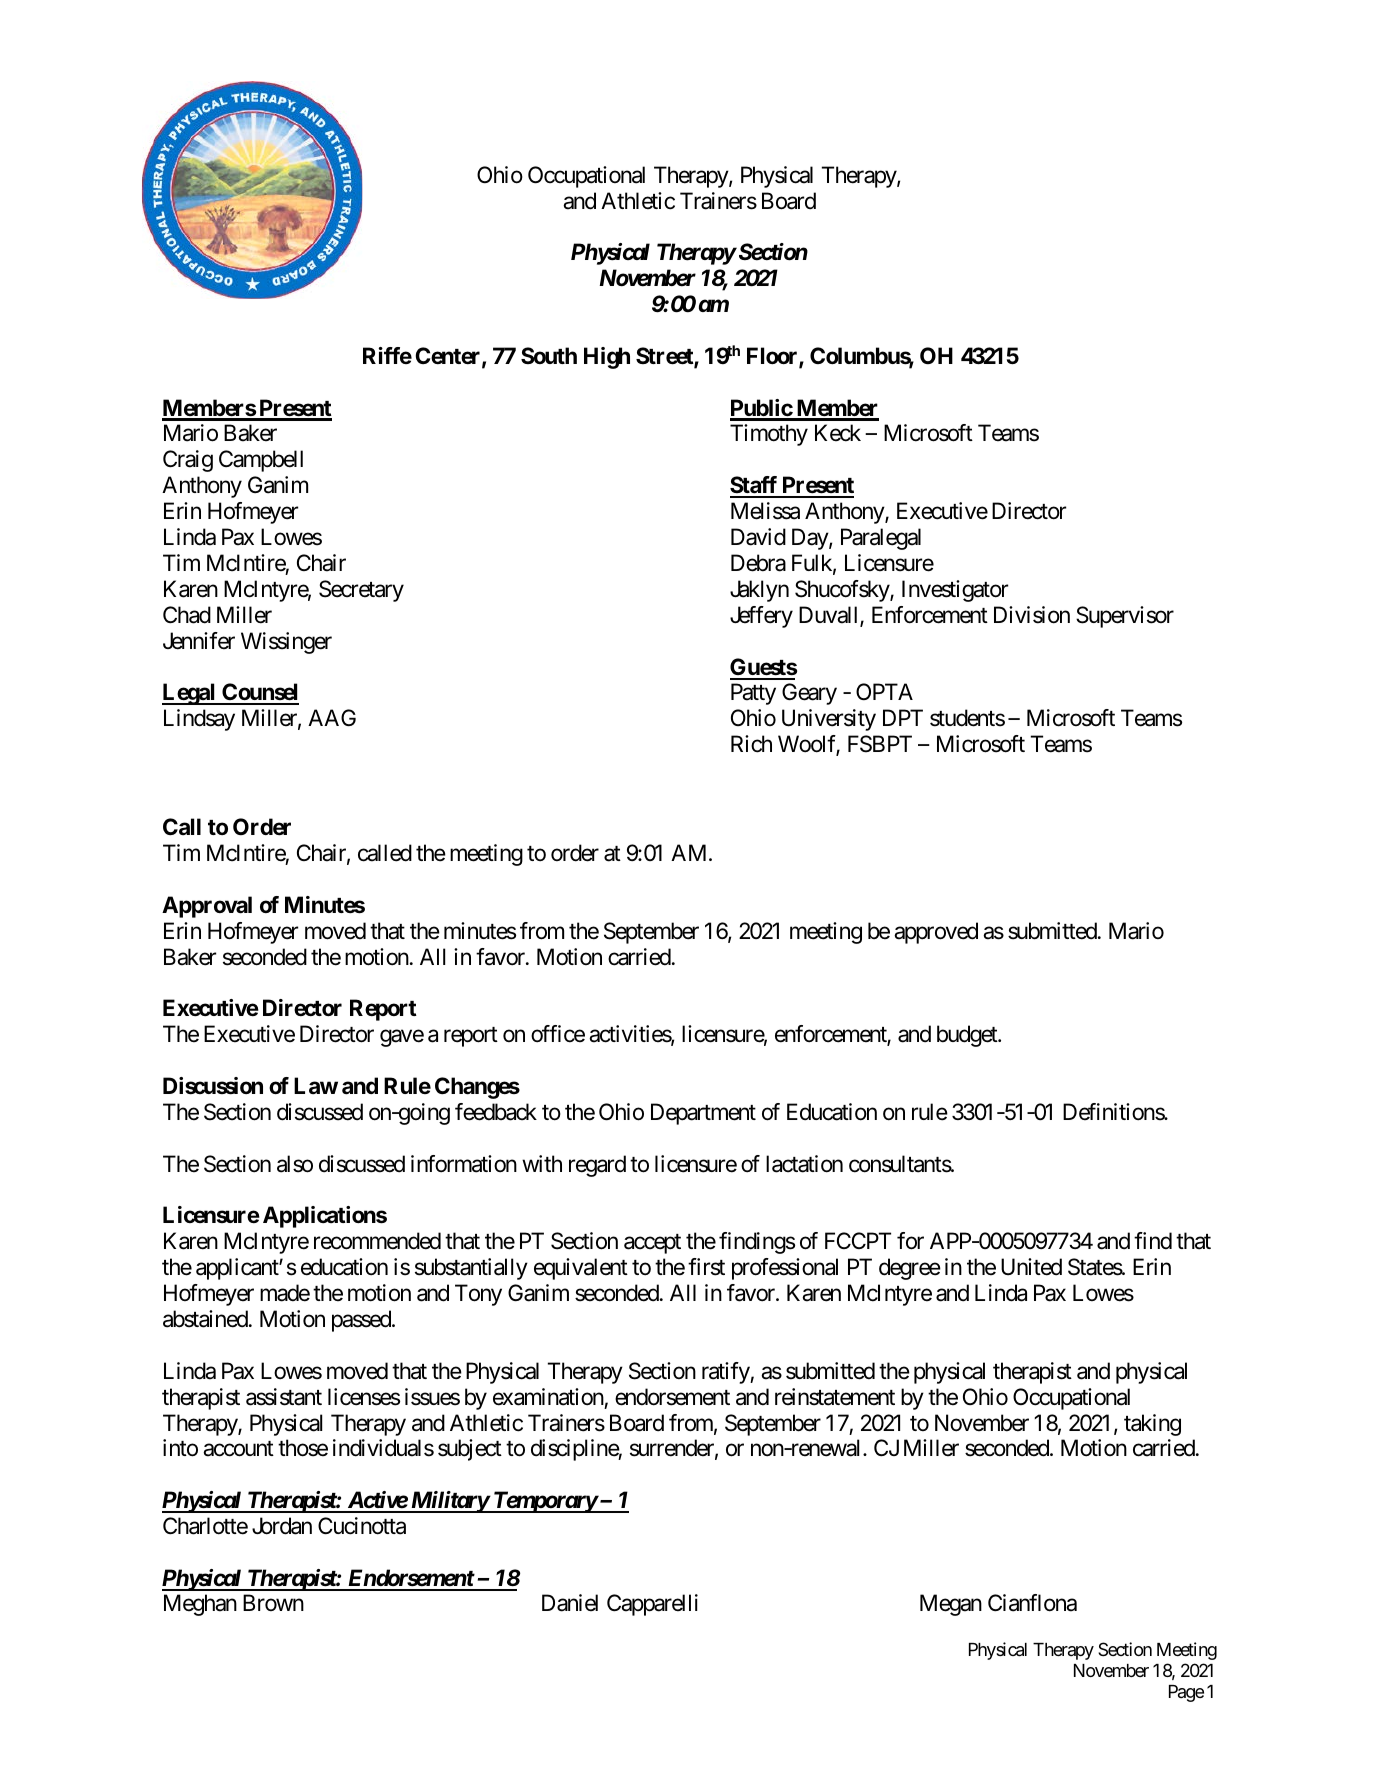 The width and height of the image is (1378, 1783). What do you see at coordinates (273, 1603) in the image?
I see `Brown` at bounding box center [273, 1603].
